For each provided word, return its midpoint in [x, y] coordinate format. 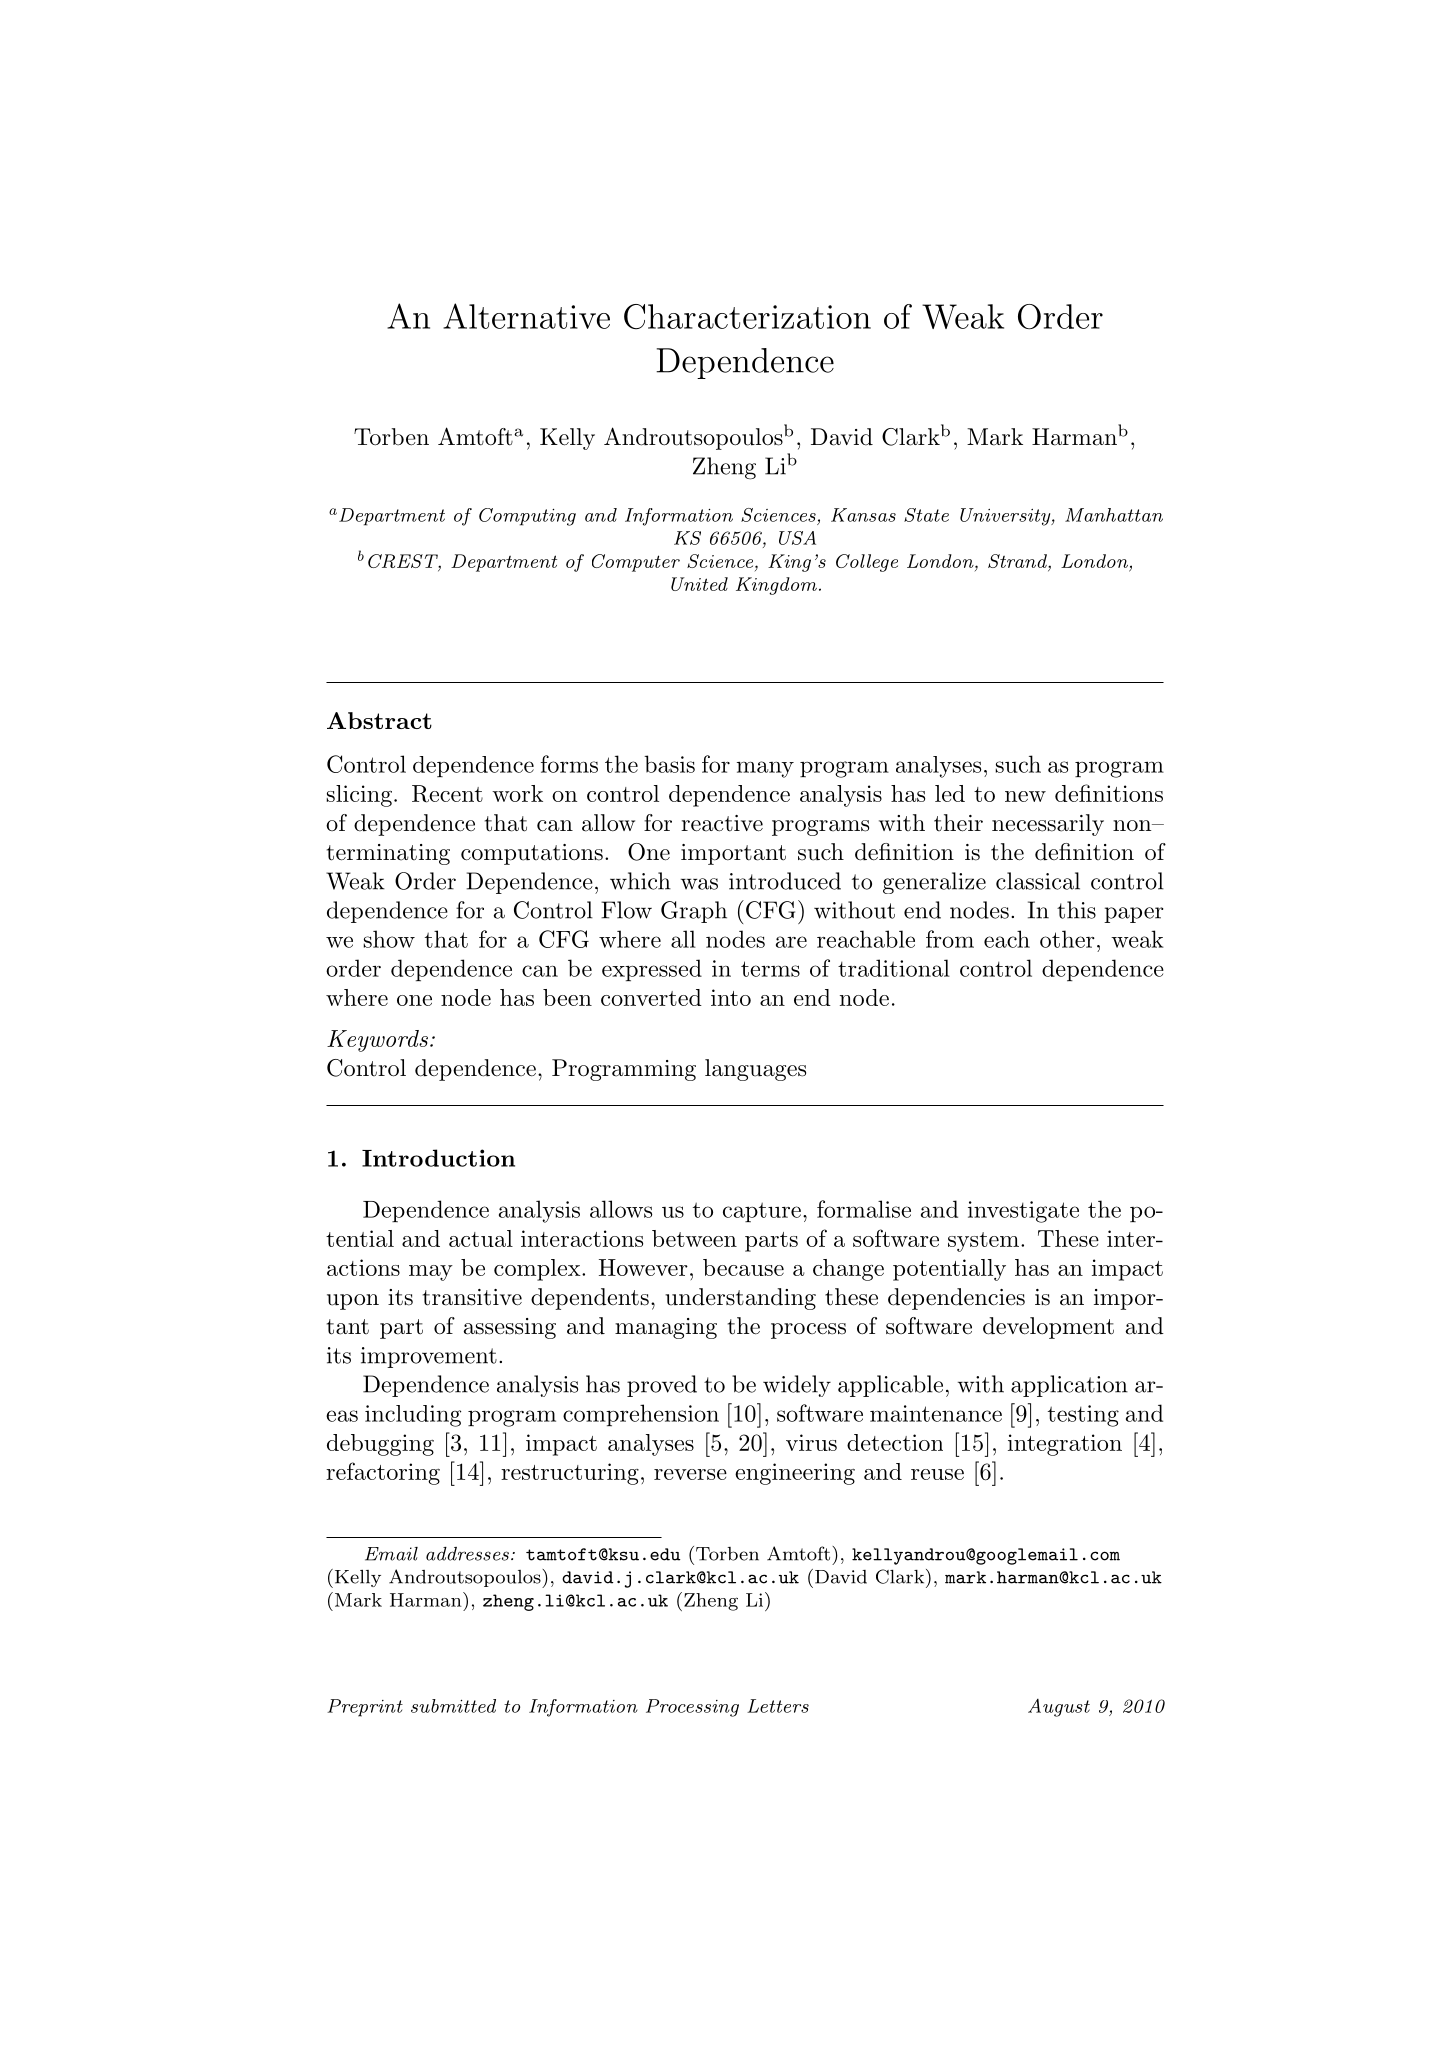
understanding [740, 1299]
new [1025, 796]
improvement [429, 1357]
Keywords [377, 1041]
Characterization [747, 316]
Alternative [526, 316]
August [1059, 1708]
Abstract [379, 720]
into [731, 997]
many [765, 769]
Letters [778, 1706]
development [1048, 1328]
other [1067, 939]
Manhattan [1114, 515]
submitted [453, 1706]
